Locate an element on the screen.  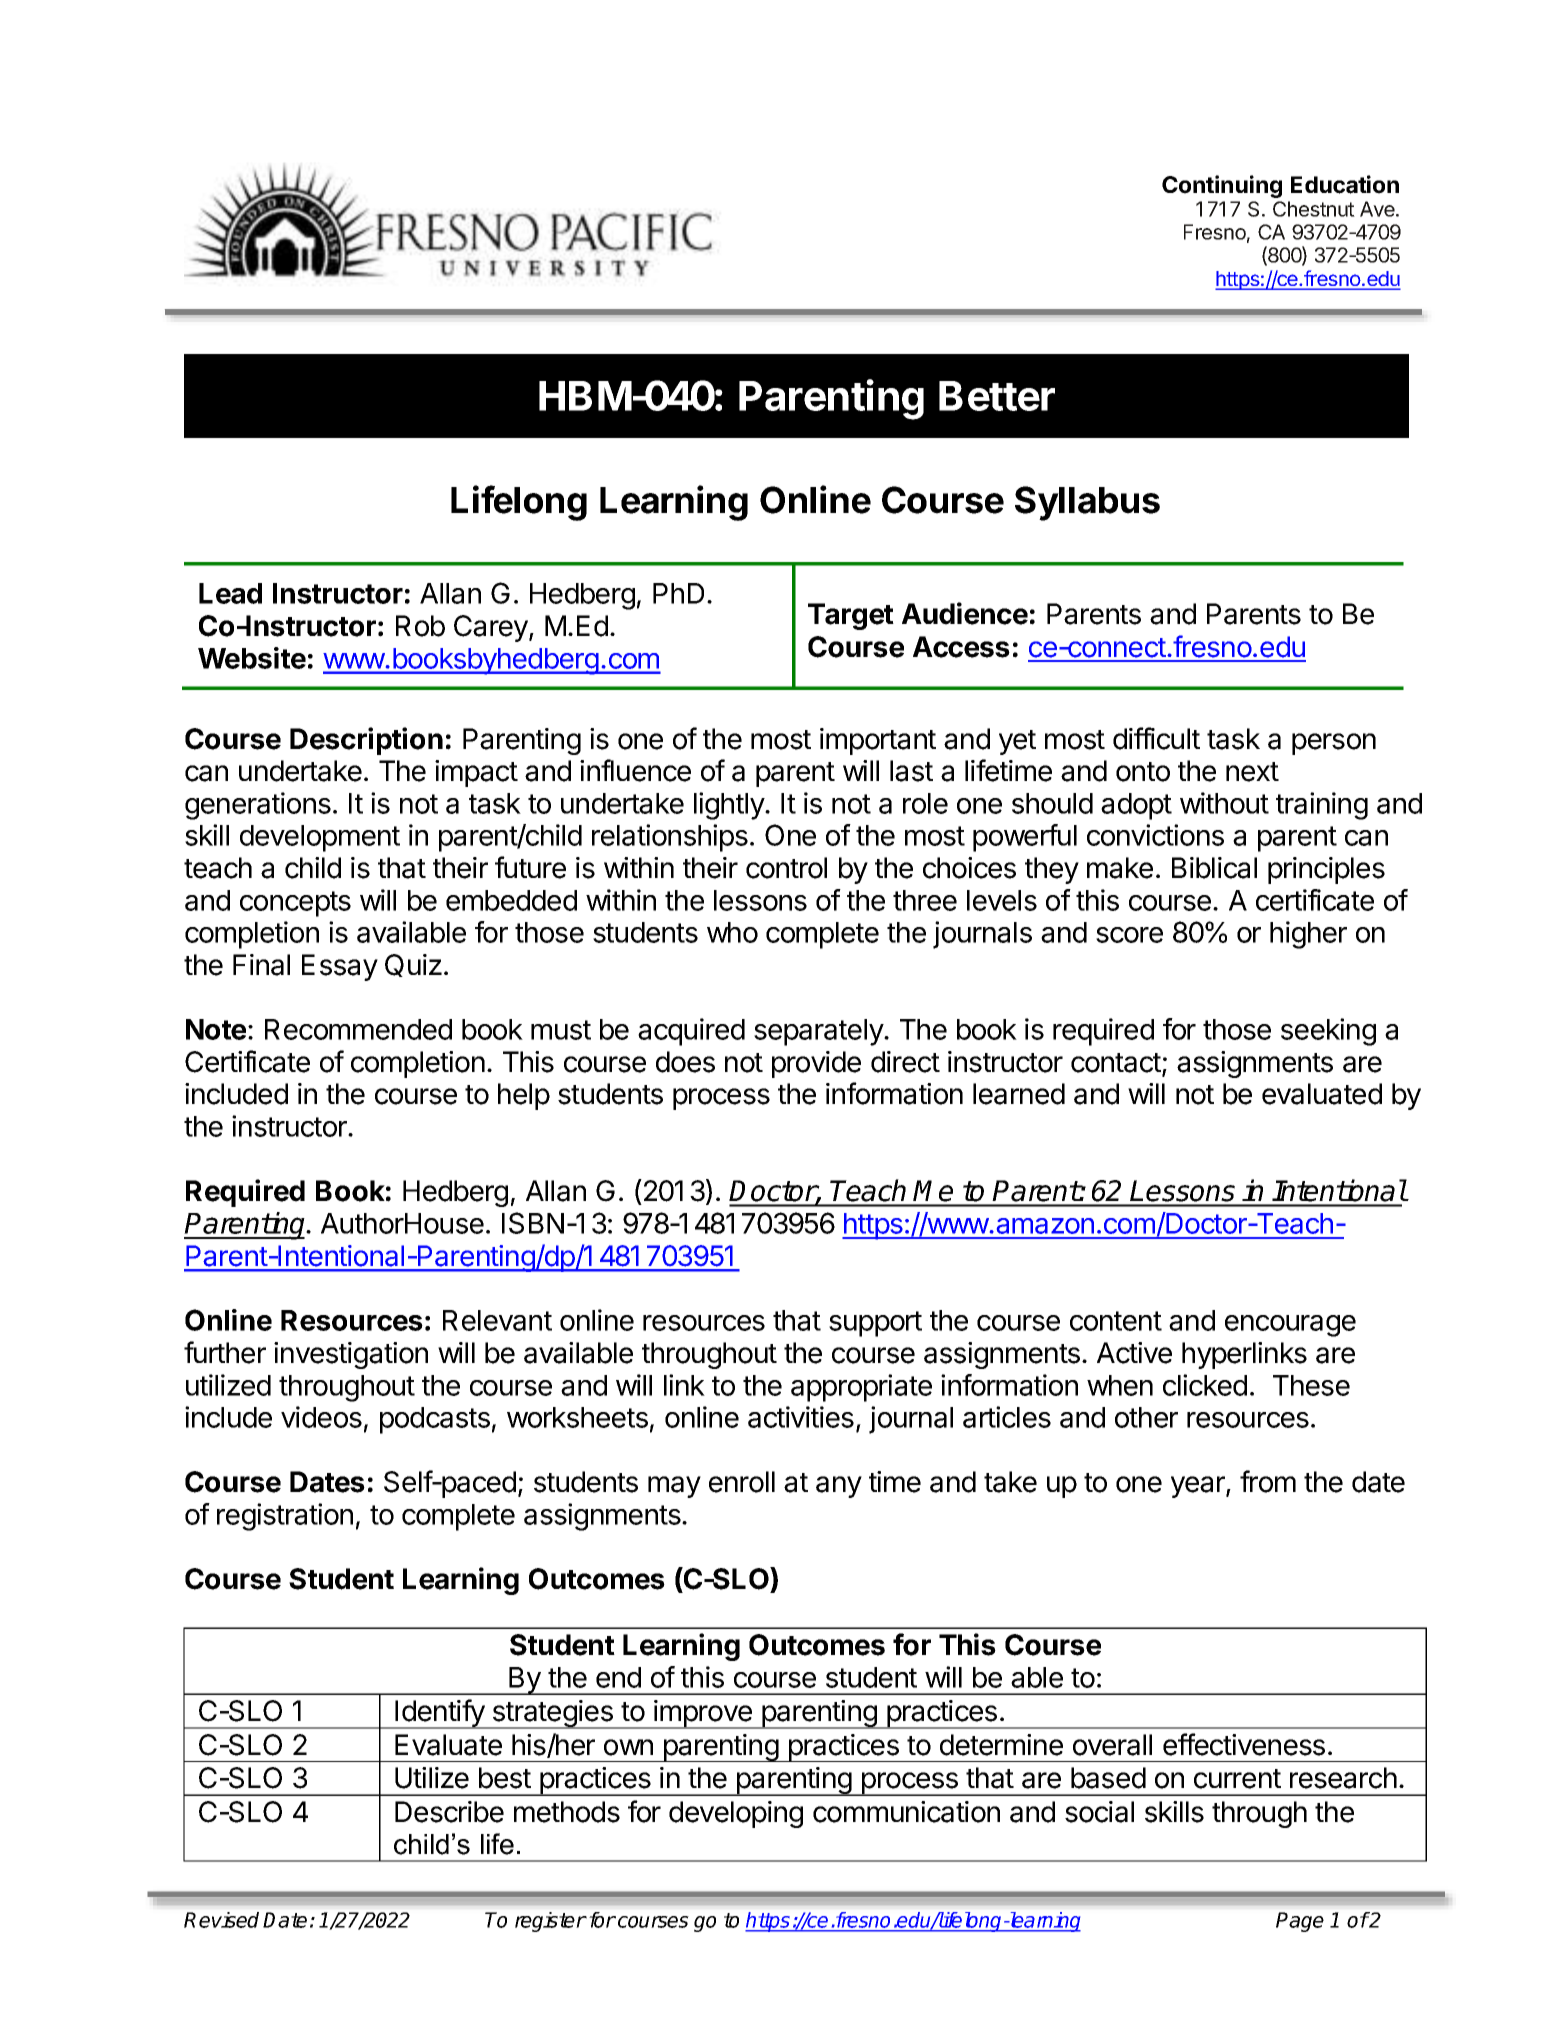
next is located at coordinates (1252, 772).
